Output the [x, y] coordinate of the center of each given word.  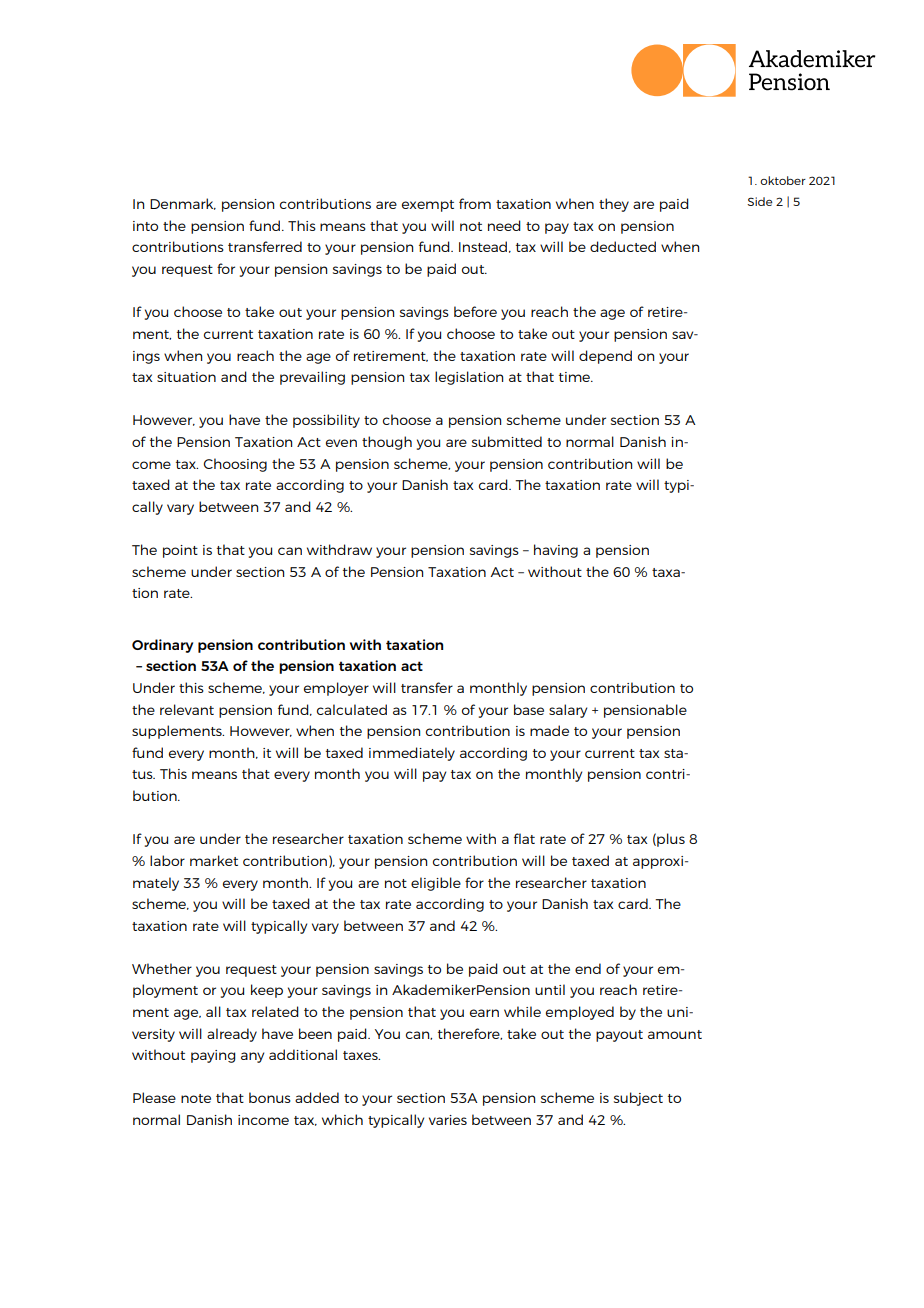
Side [759, 201]
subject [638, 1099]
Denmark [183, 204]
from [475, 203]
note [196, 1098]
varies [448, 1120]
